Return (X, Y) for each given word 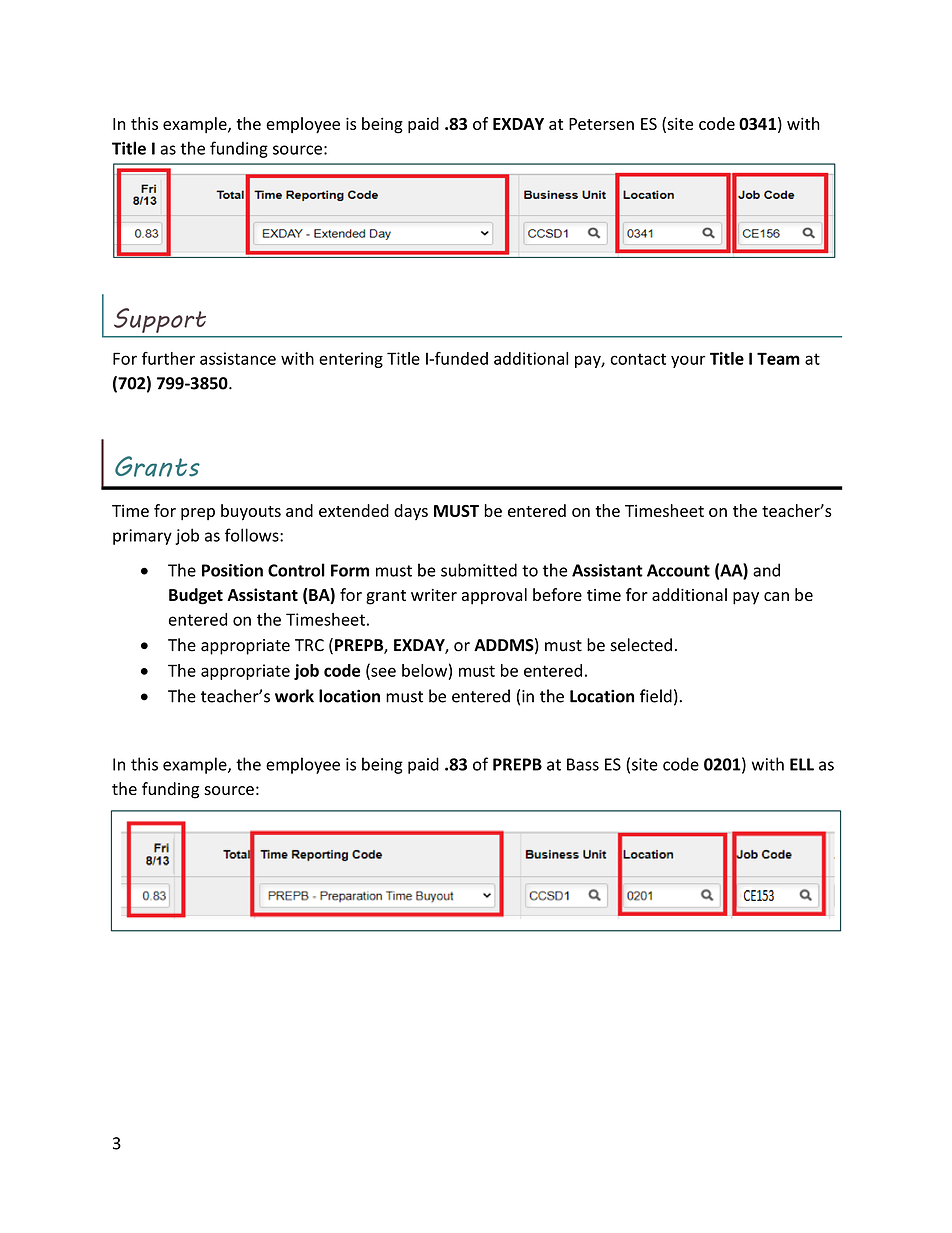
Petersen (601, 124)
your (688, 361)
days (411, 512)
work (294, 696)
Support (160, 320)
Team (778, 358)
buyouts (251, 512)
